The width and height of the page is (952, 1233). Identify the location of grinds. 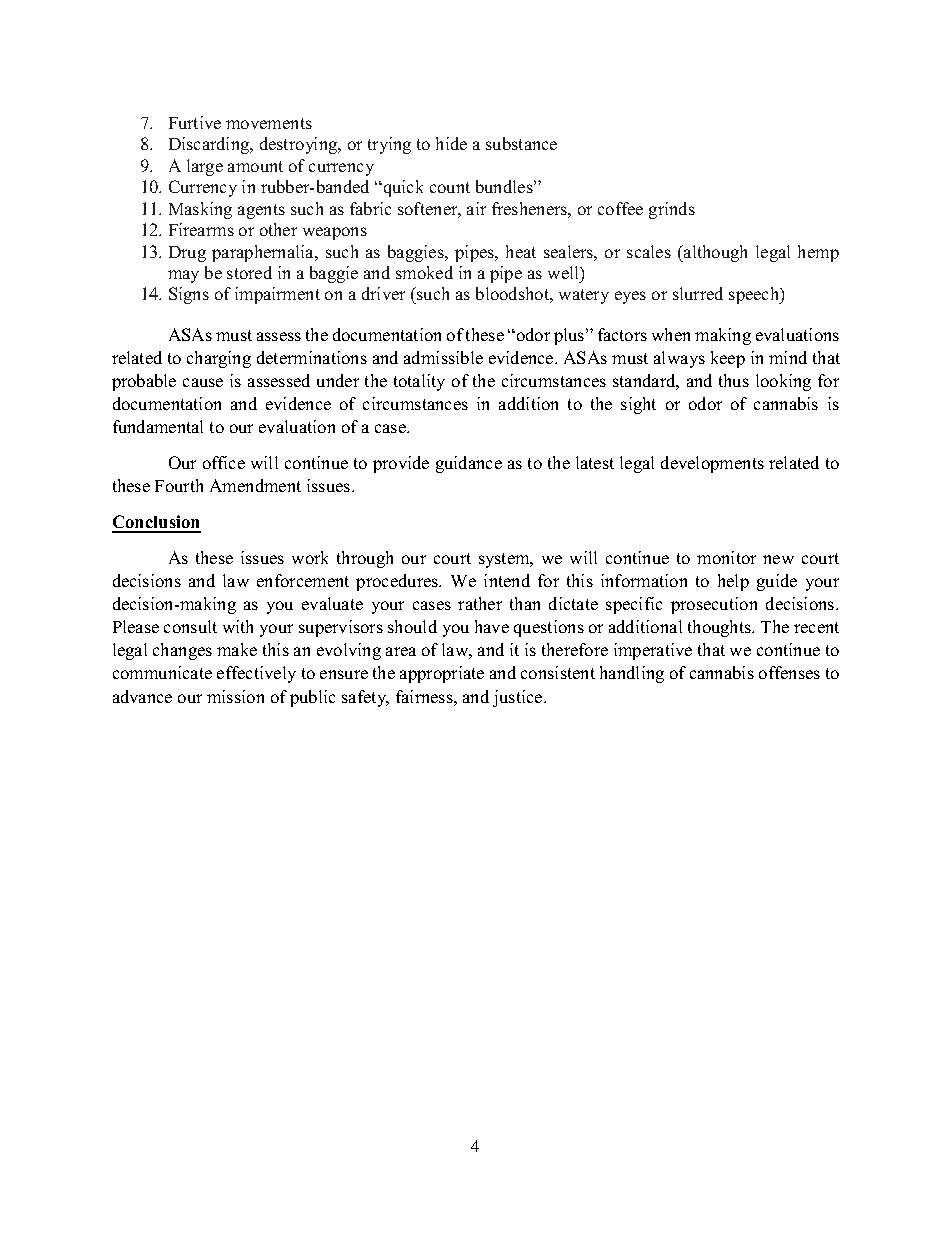
(672, 210).
